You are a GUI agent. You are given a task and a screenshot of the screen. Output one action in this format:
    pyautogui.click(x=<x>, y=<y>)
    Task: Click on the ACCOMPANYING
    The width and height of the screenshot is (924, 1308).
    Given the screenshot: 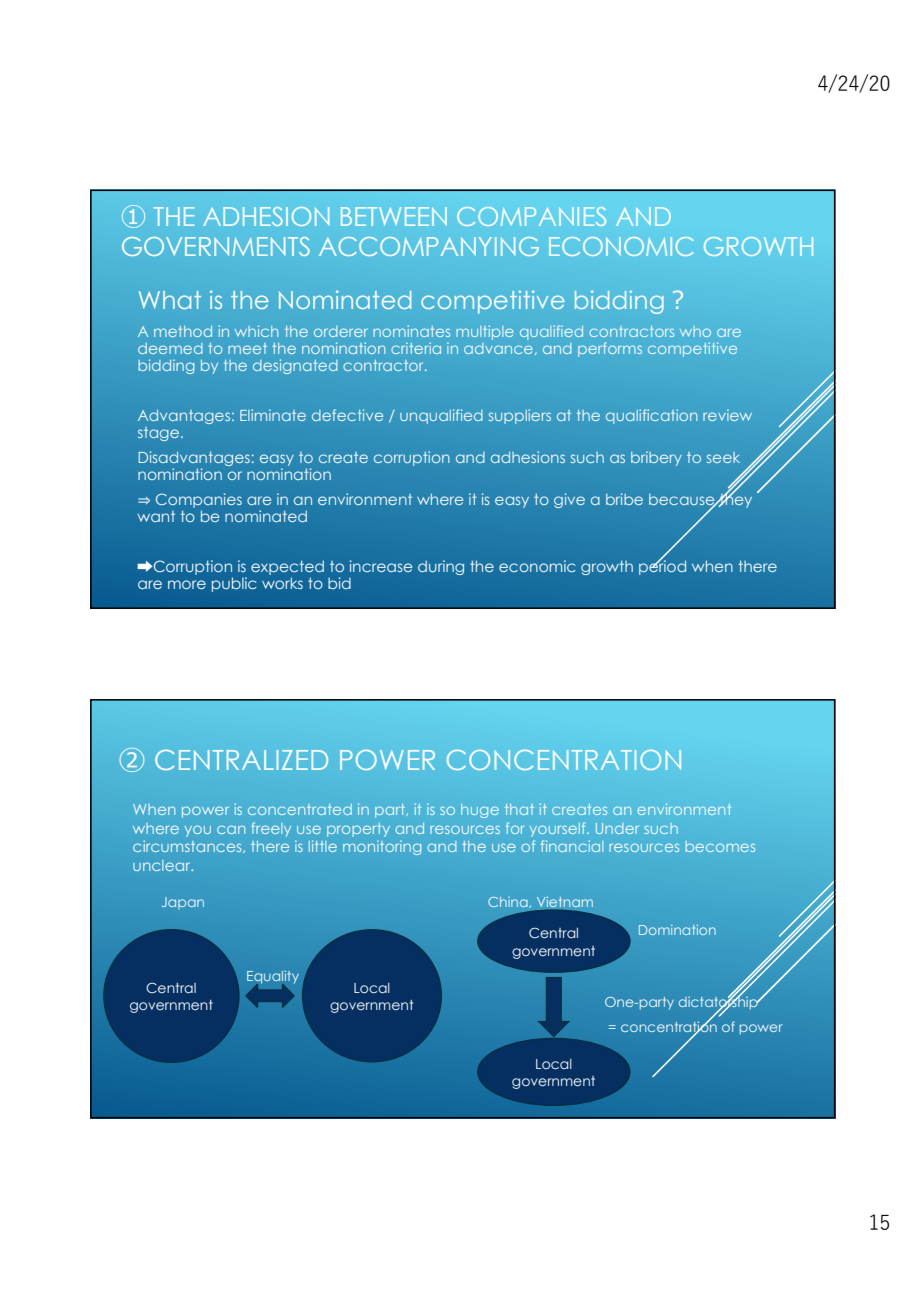 What is the action you would take?
    pyautogui.click(x=429, y=246)
